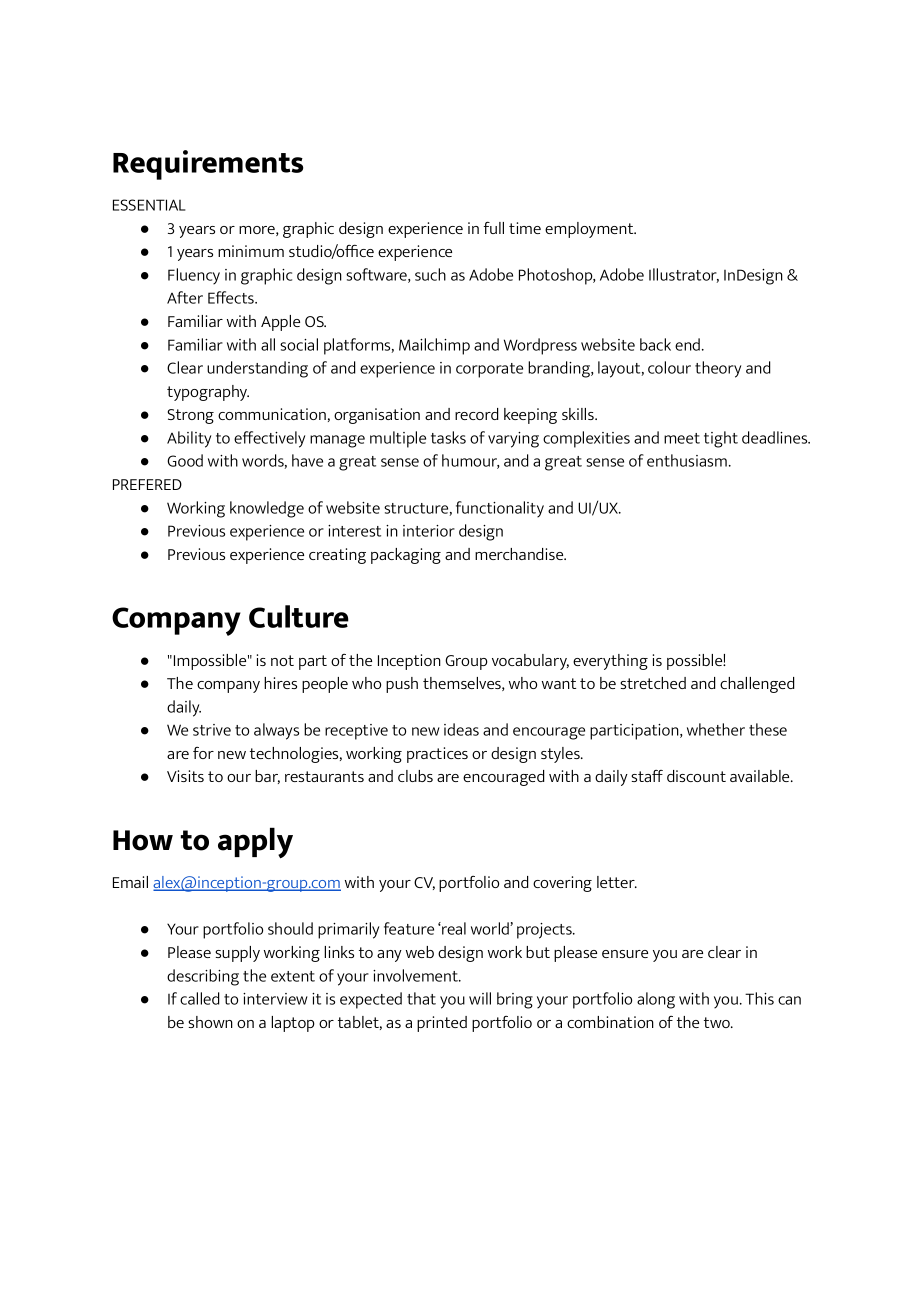 The image size is (924, 1307). What do you see at coordinates (185, 776) in the screenshot?
I see `Visits` at bounding box center [185, 776].
